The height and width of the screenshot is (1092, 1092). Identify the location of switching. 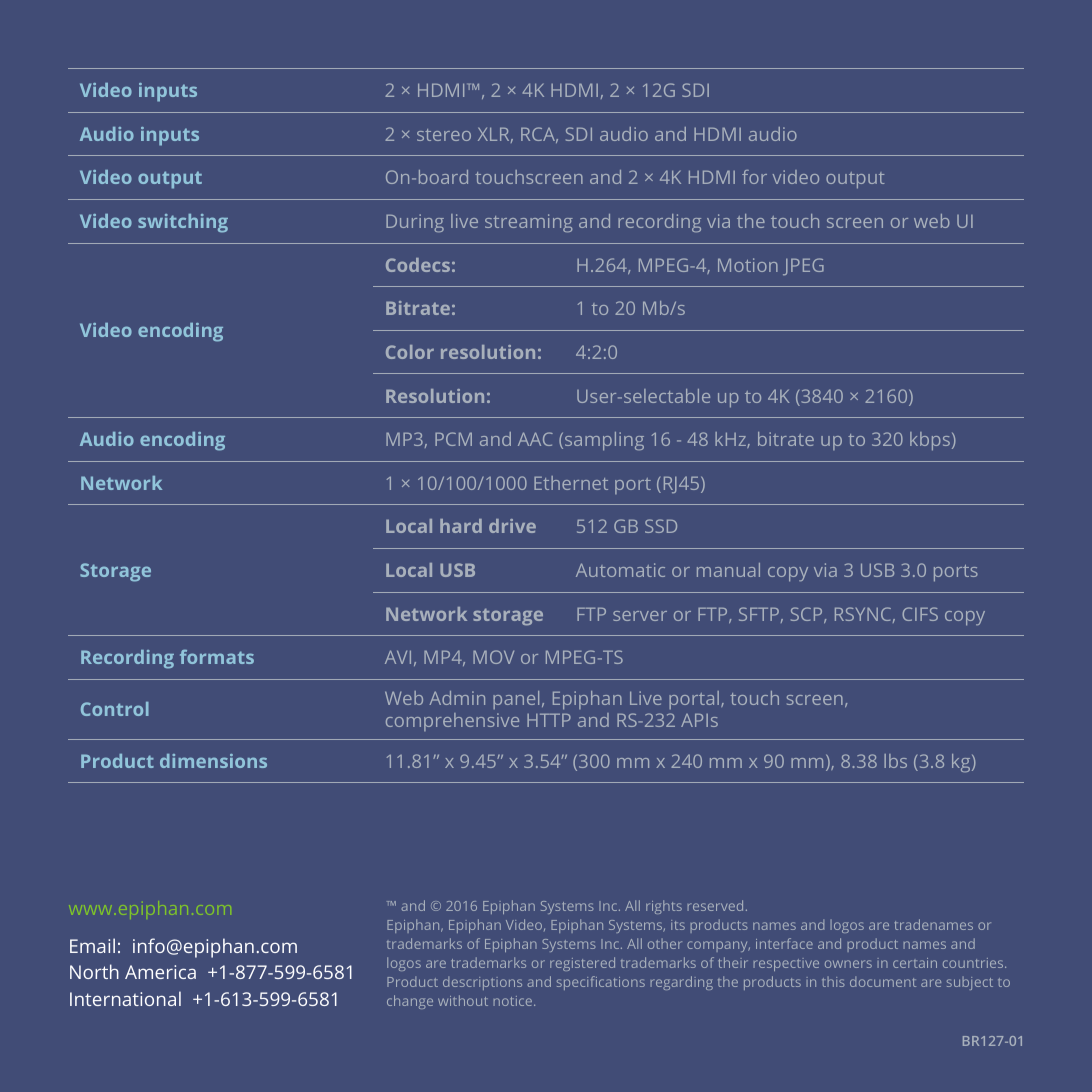
(183, 223).
